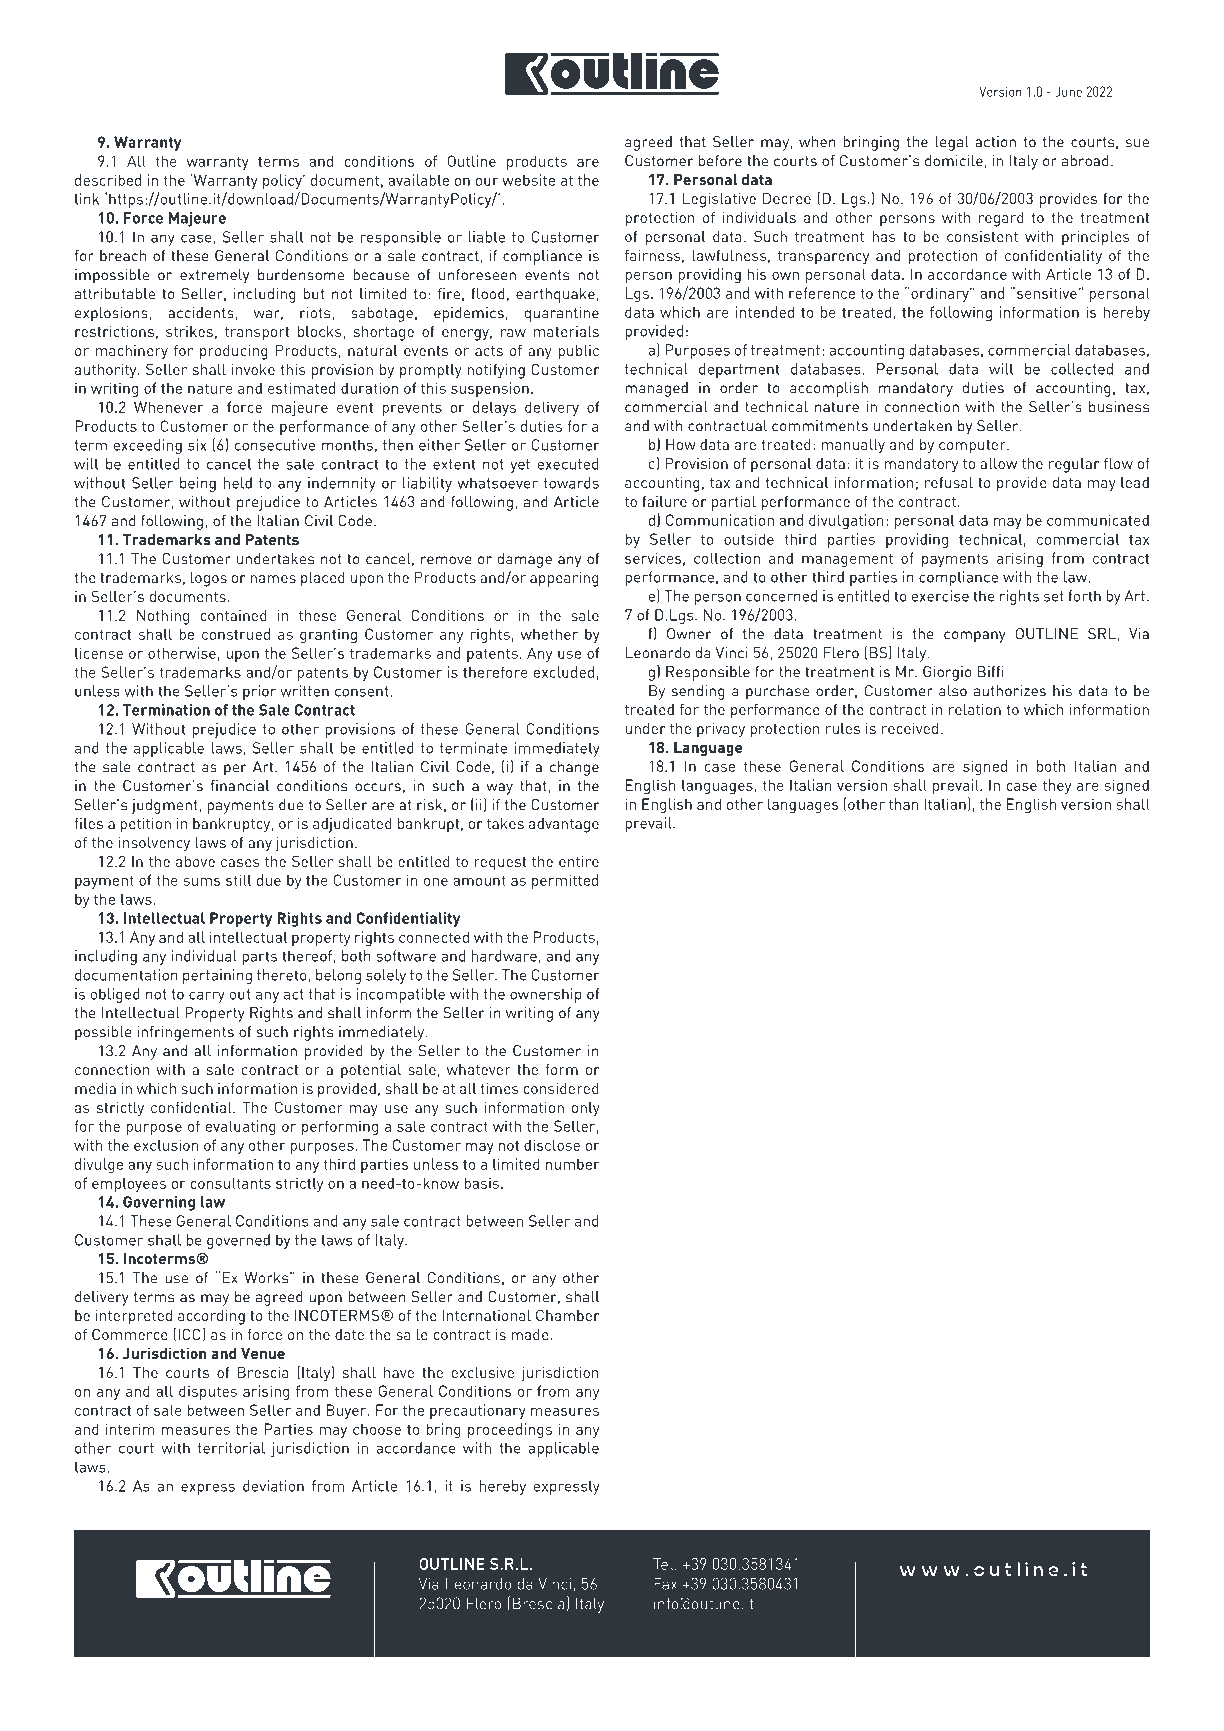 The height and width of the screenshot is (1731, 1224). Describe the element at coordinates (1057, 786) in the screenshot. I see `they` at that location.
